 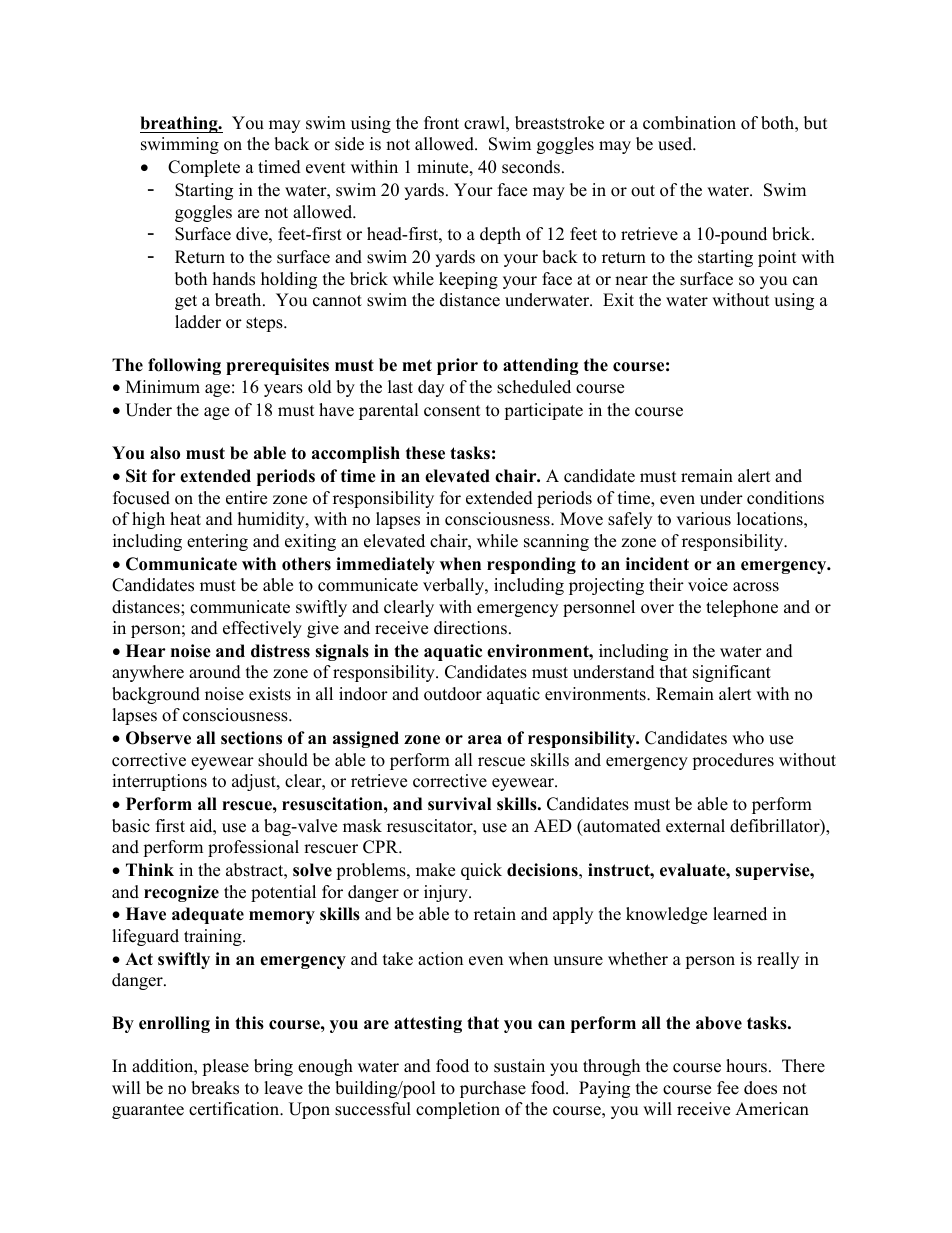 What do you see at coordinates (441, 123) in the screenshot?
I see `front` at bounding box center [441, 123].
